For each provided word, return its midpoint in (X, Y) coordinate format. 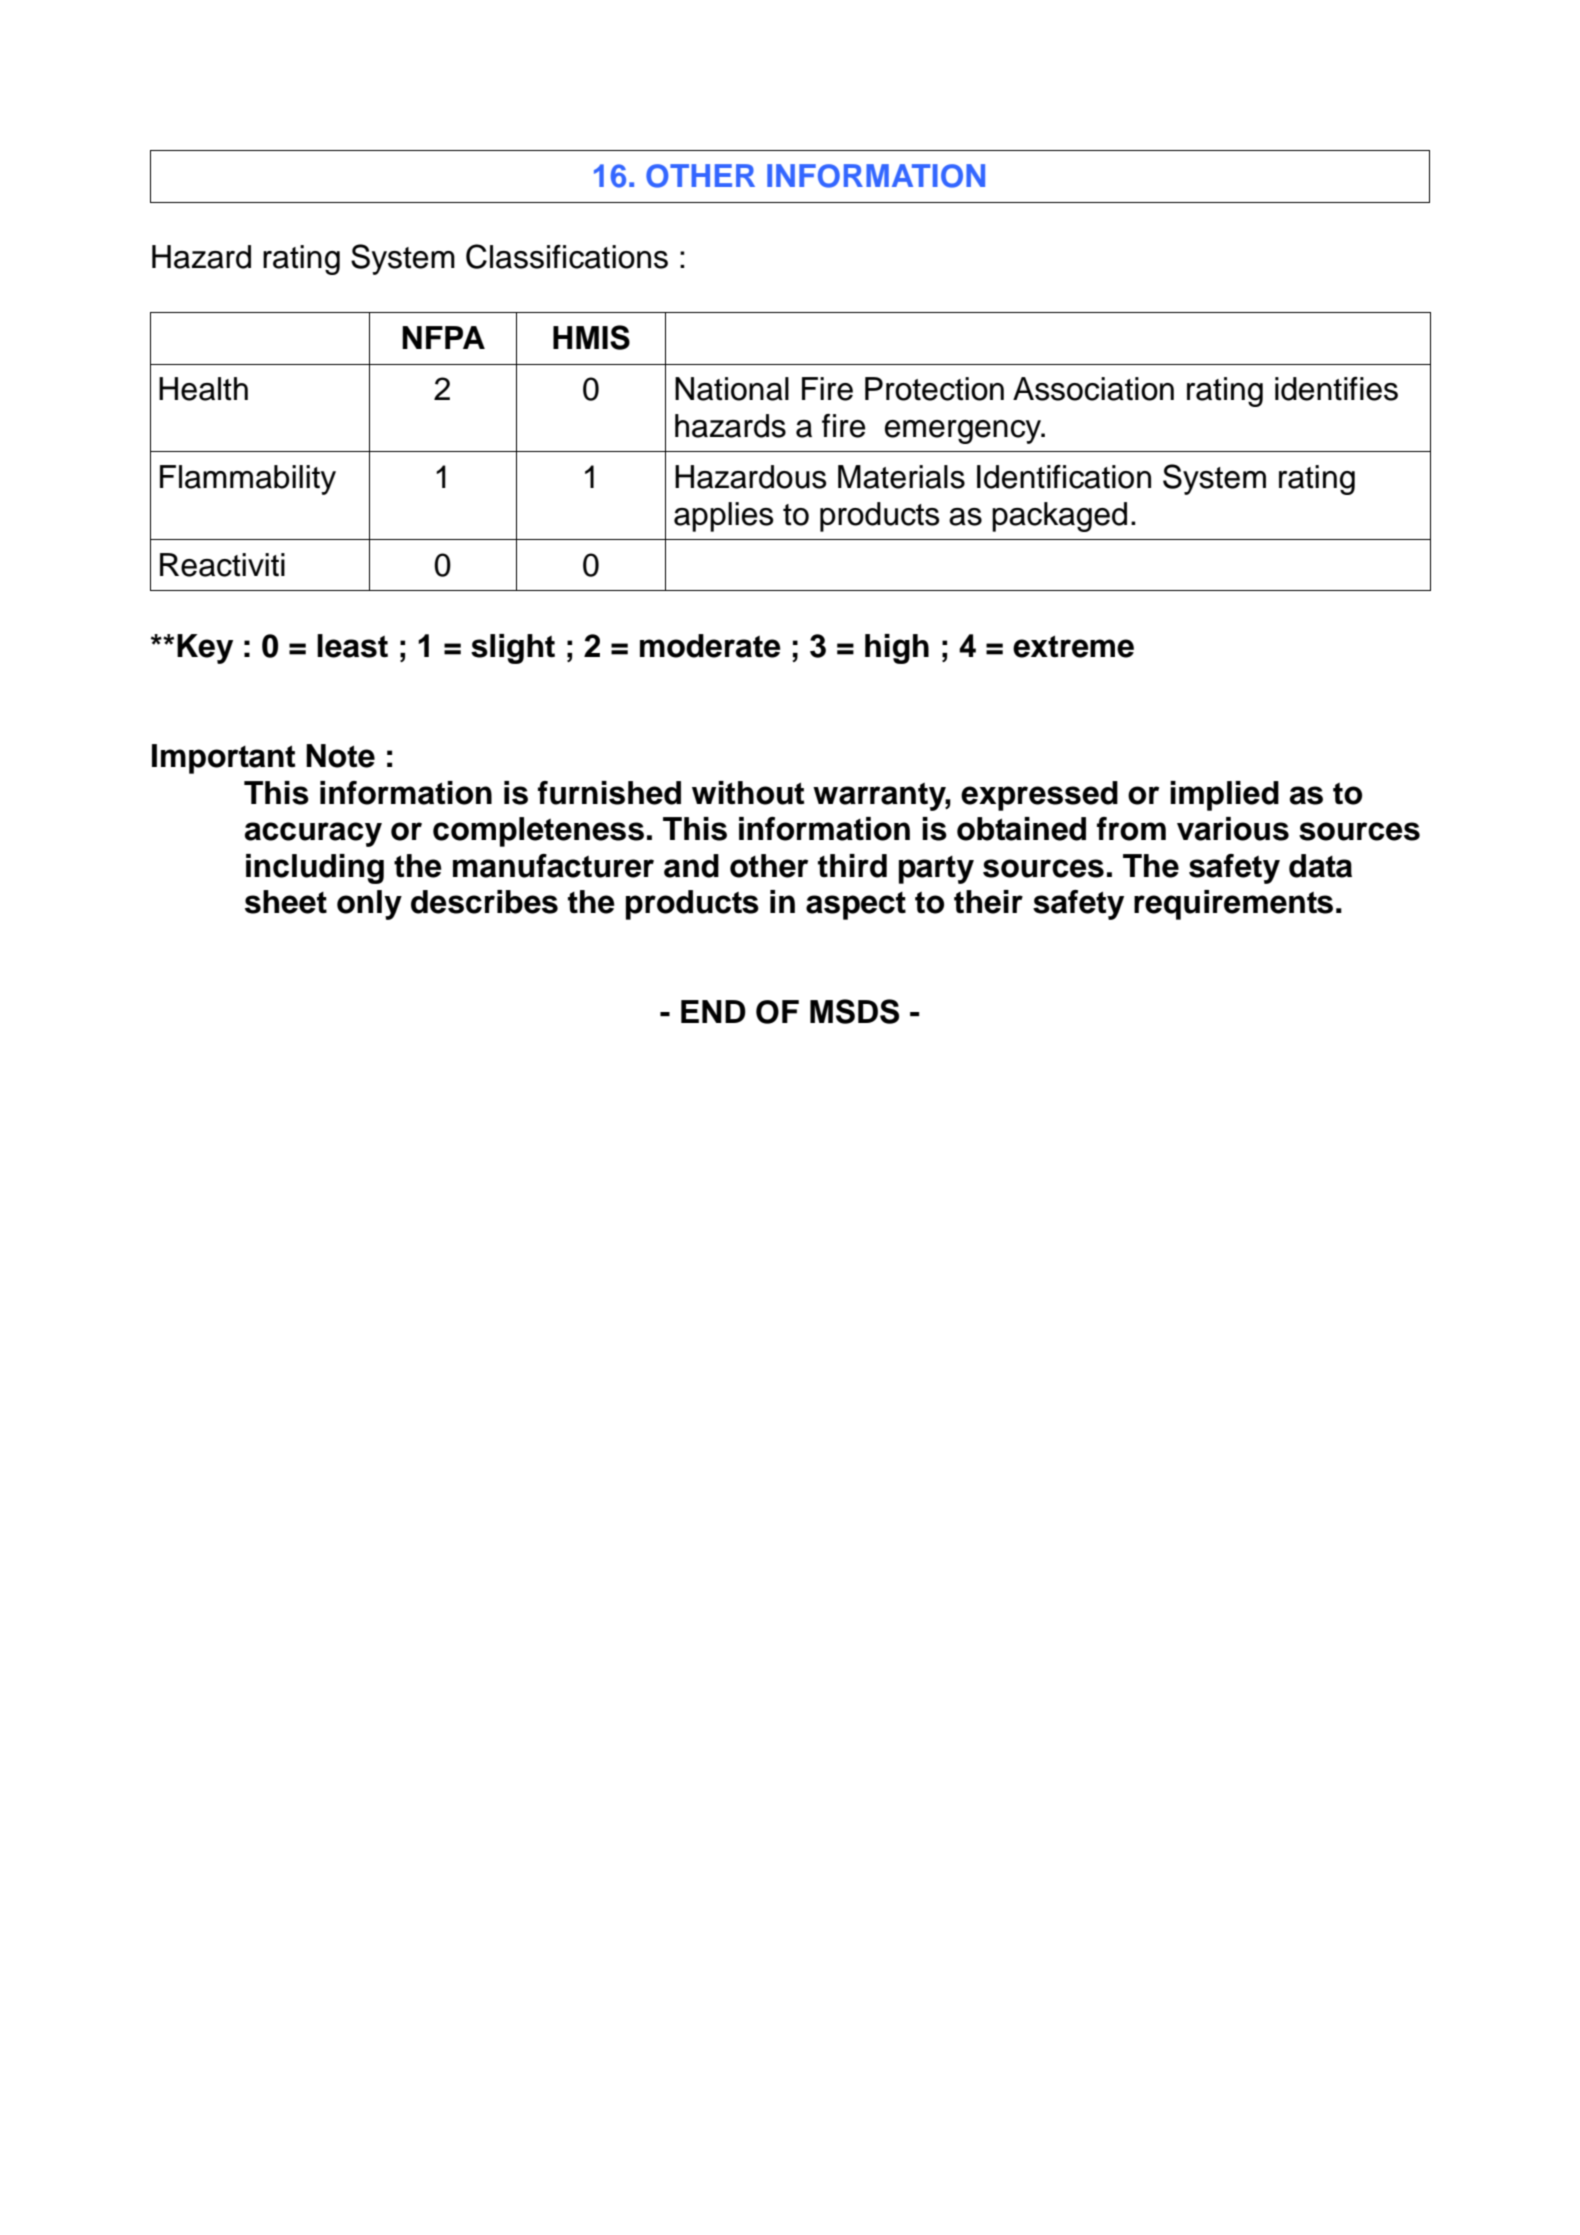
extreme (1073, 646)
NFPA (443, 337)
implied (1224, 796)
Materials (901, 477)
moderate (710, 646)
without (748, 793)
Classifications (567, 256)
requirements (1233, 905)
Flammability (248, 480)
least (352, 646)
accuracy (313, 834)
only (369, 905)
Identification (1064, 477)
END (713, 1011)
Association (1093, 389)
